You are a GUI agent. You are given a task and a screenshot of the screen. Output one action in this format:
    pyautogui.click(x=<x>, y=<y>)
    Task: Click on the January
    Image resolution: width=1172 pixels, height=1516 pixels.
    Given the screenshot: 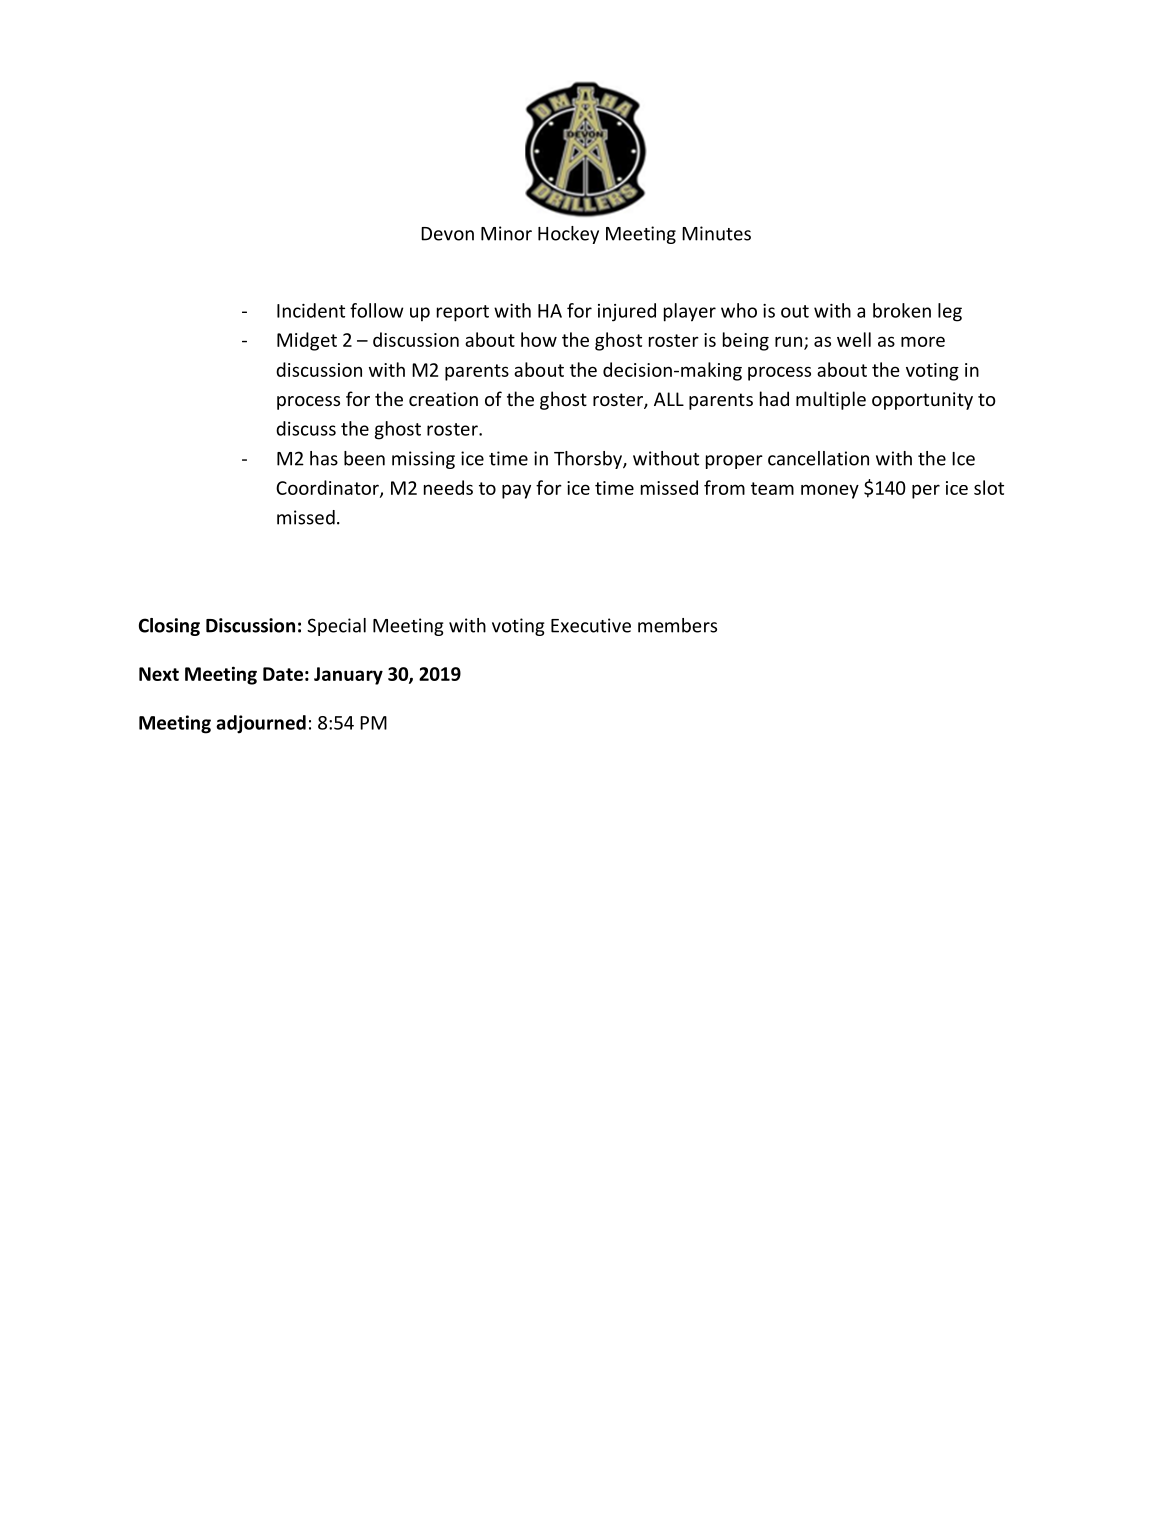 What is the action you would take?
    pyautogui.click(x=348, y=676)
